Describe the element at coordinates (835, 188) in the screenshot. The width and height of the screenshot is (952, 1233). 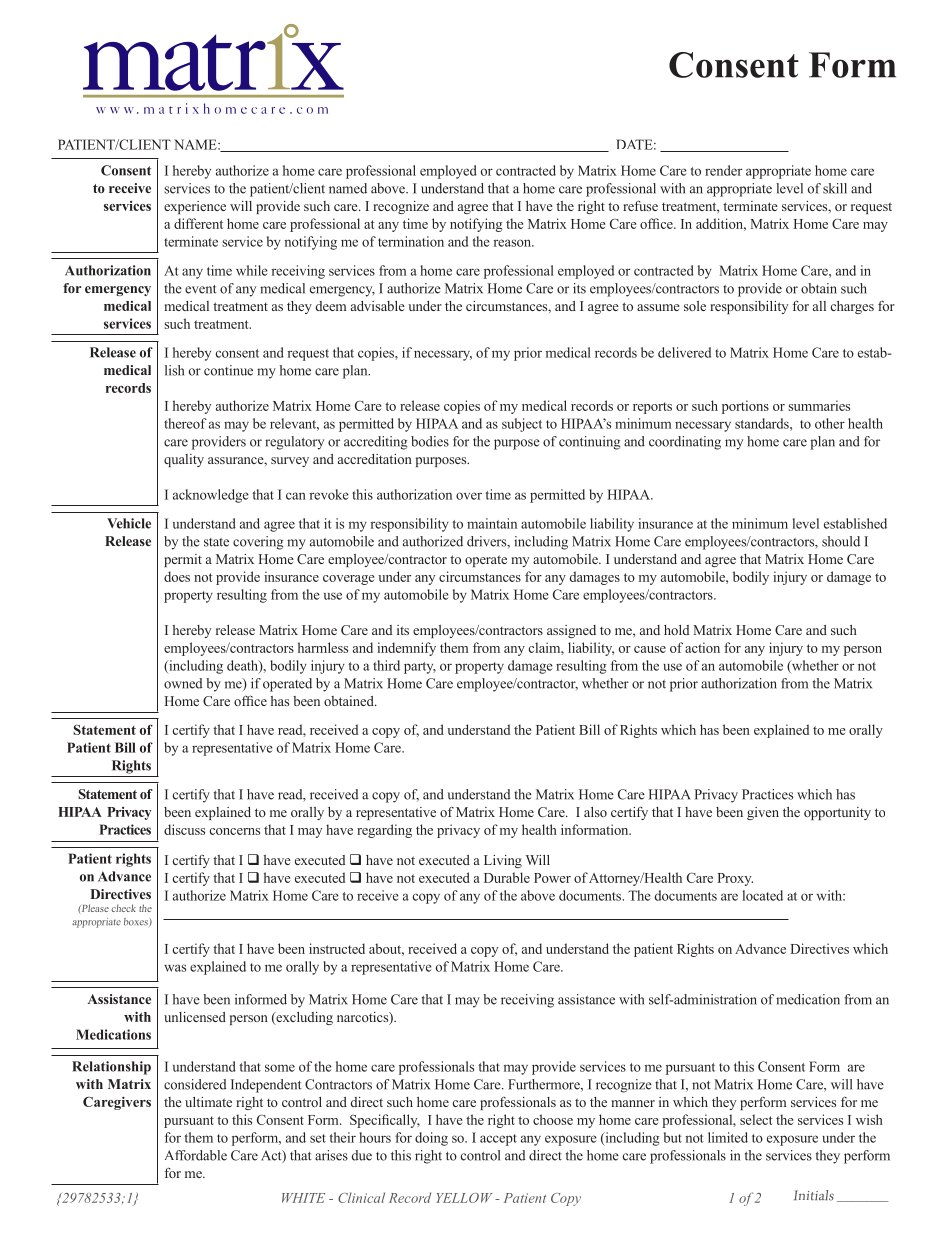
I see `skill` at that location.
